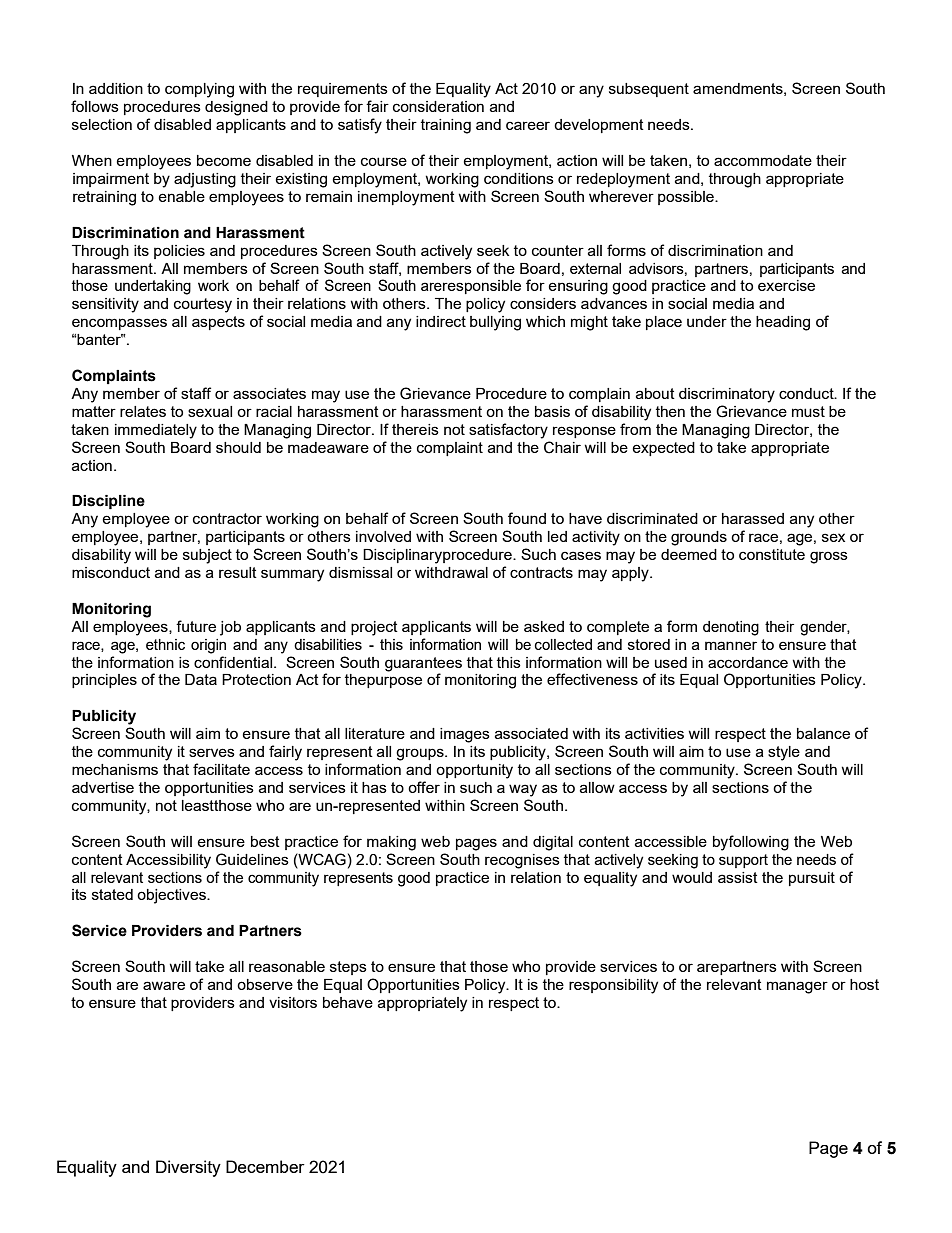  I want to click on consideration, so click(438, 106).
